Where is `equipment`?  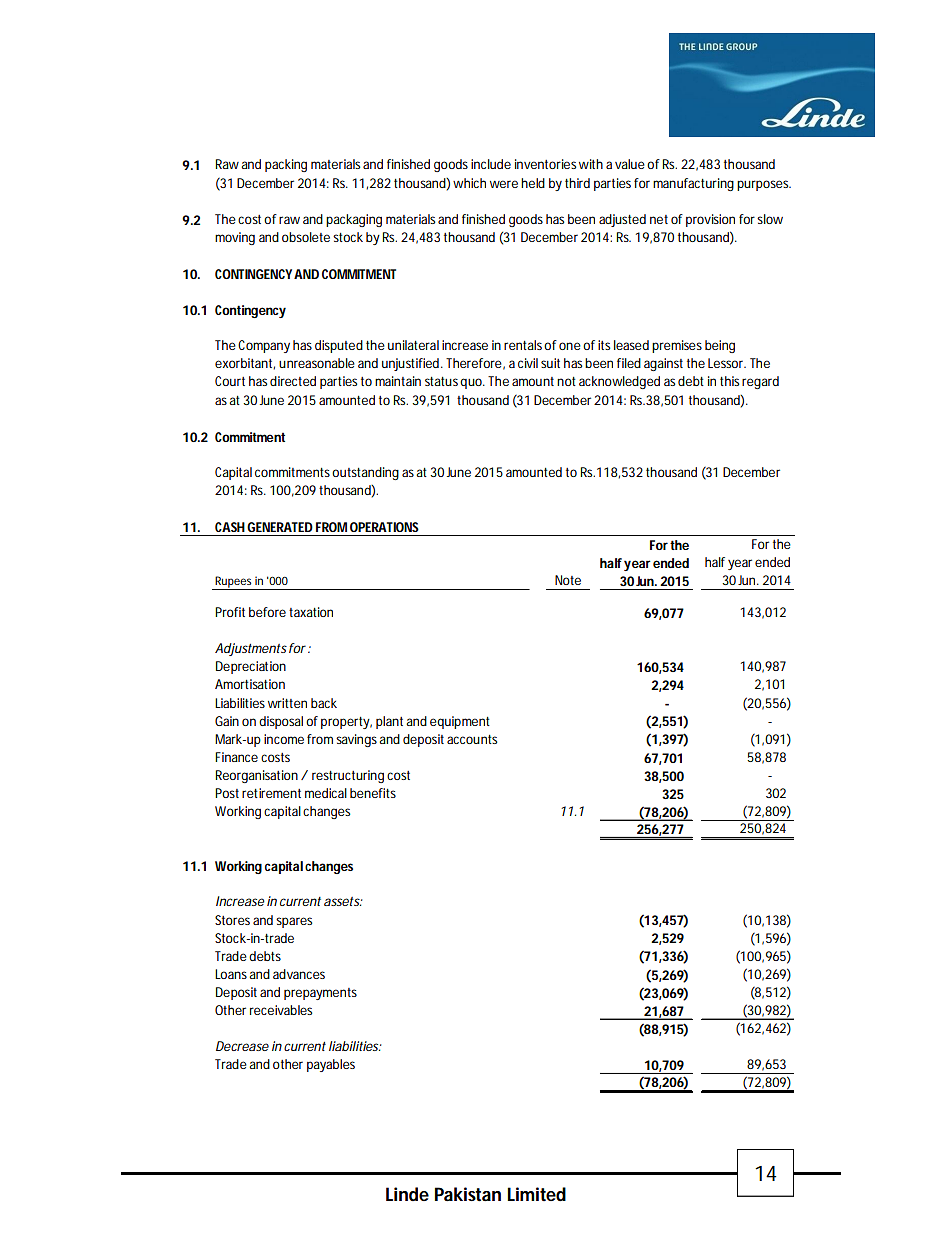
equipment is located at coordinates (460, 722).
